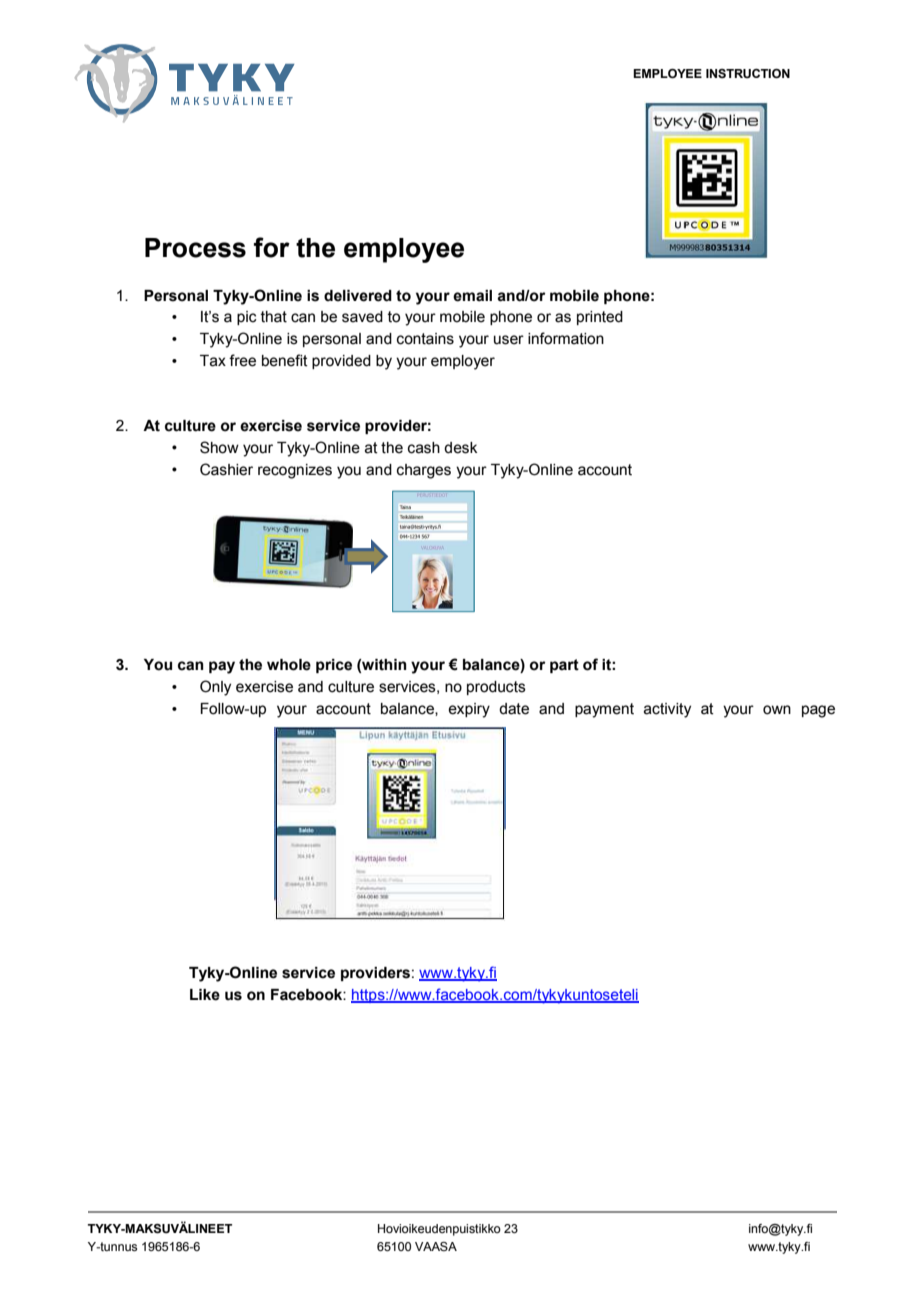 The width and height of the screenshot is (924, 1308). What do you see at coordinates (509, 340) in the screenshot?
I see `user` at bounding box center [509, 340].
